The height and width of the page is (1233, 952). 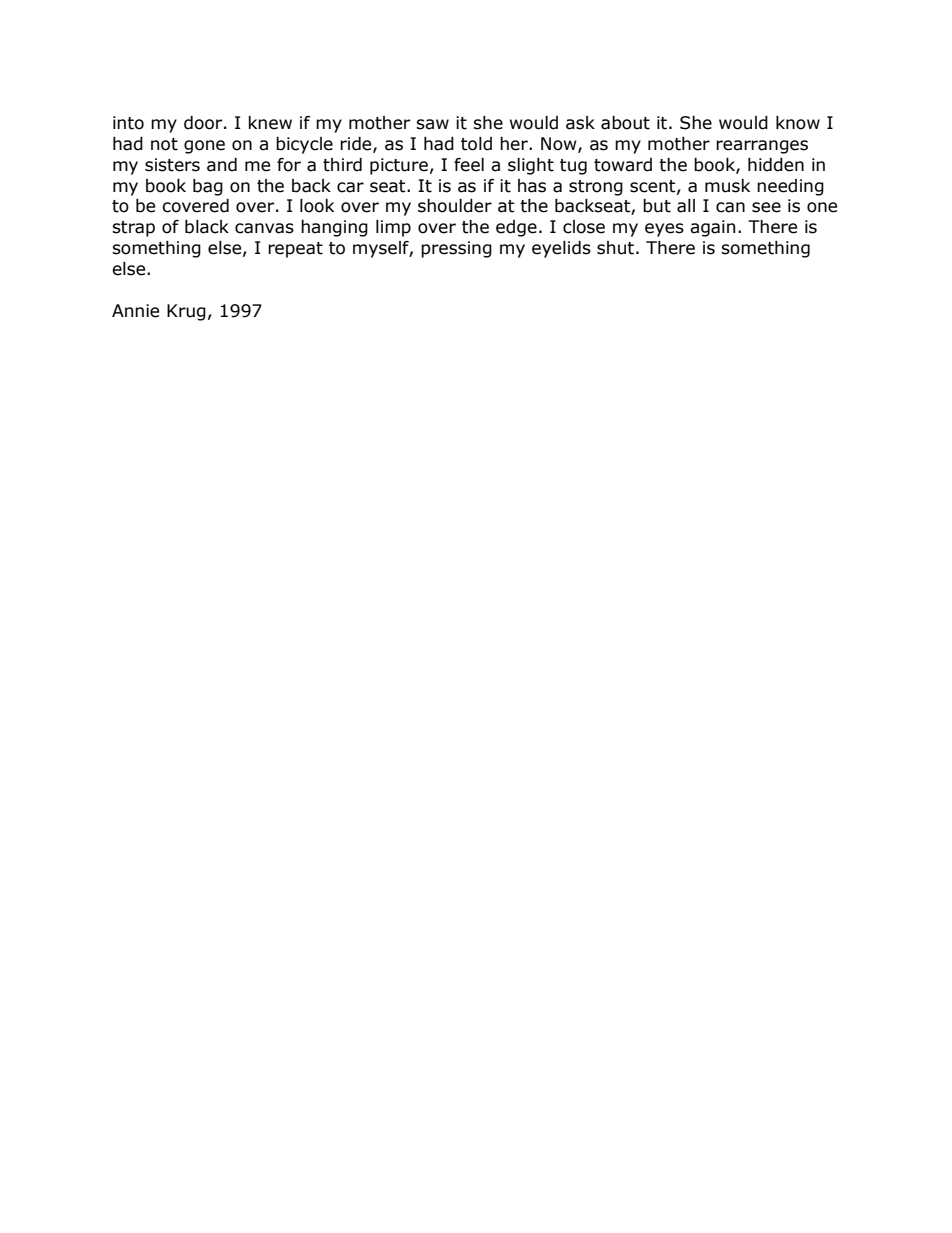 I want to click on knew, so click(x=270, y=123).
